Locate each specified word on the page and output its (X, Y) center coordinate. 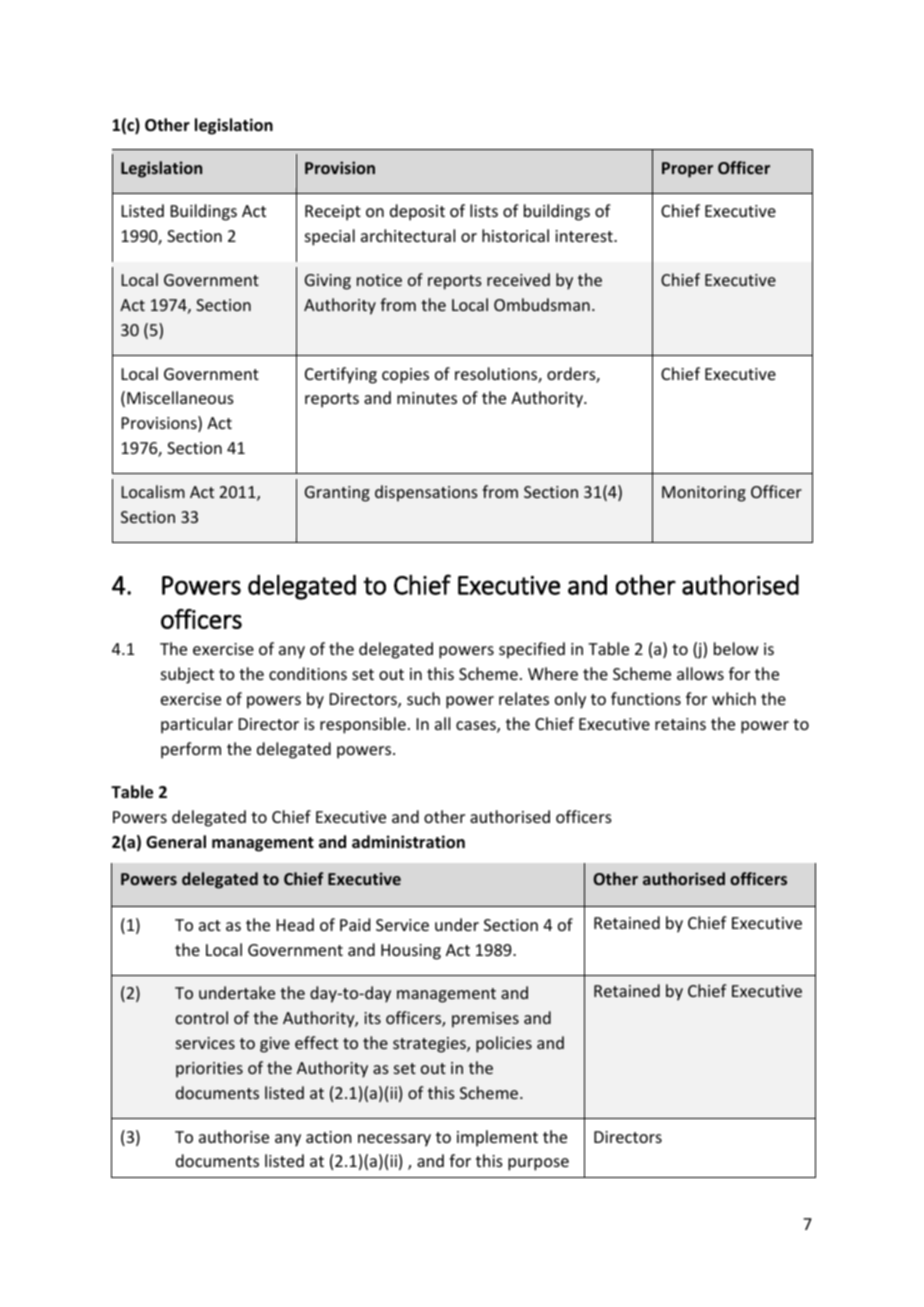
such (423, 698)
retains (680, 724)
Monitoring (704, 494)
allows (700, 673)
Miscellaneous (180, 397)
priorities (209, 1070)
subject (187, 675)
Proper (687, 170)
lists (484, 210)
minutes (427, 398)
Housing (411, 952)
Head (295, 924)
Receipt (333, 213)
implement (497, 1138)
